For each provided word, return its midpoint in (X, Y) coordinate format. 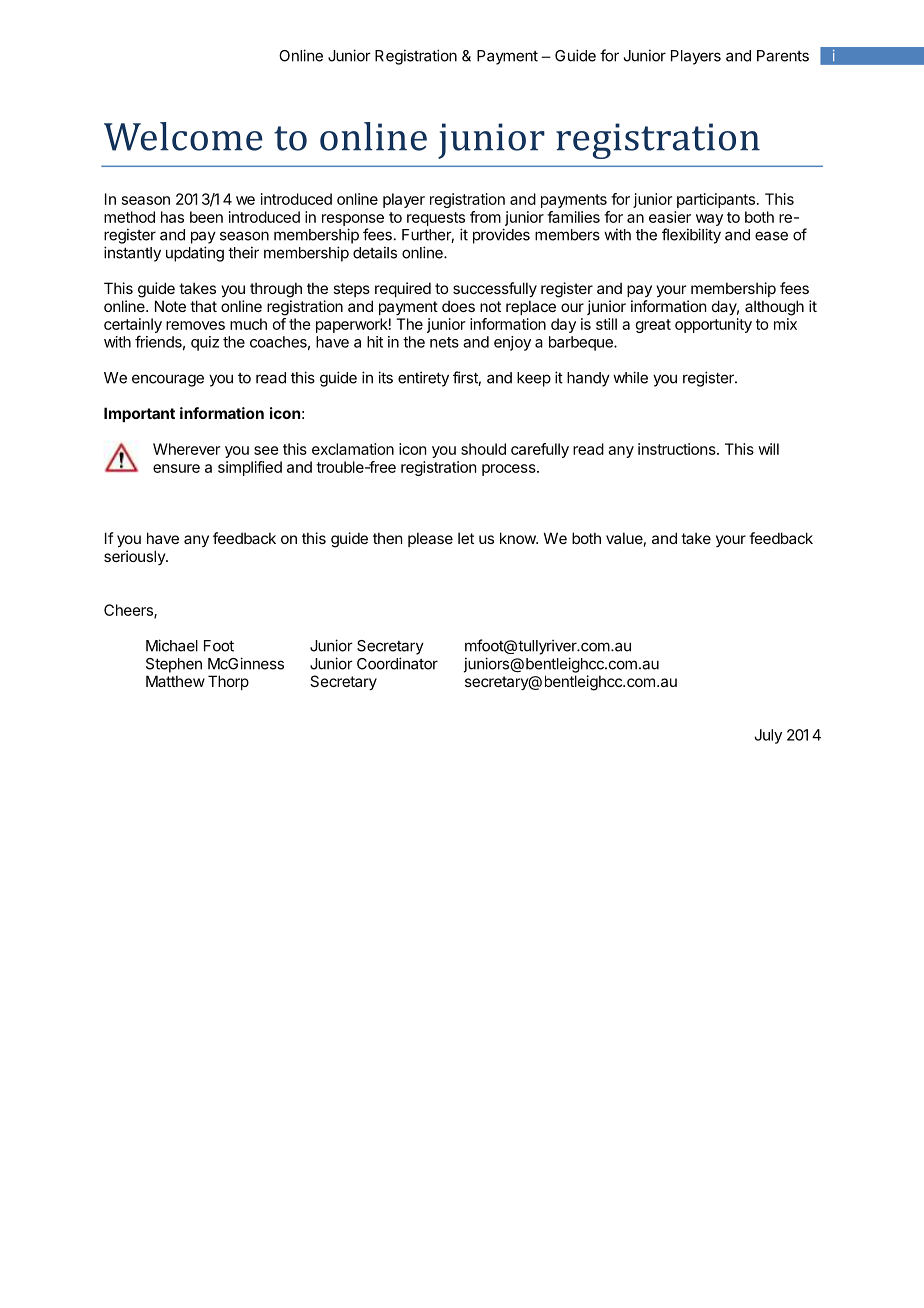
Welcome (183, 136)
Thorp (228, 682)
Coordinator (397, 663)
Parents (783, 56)
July (768, 736)
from (485, 217)
